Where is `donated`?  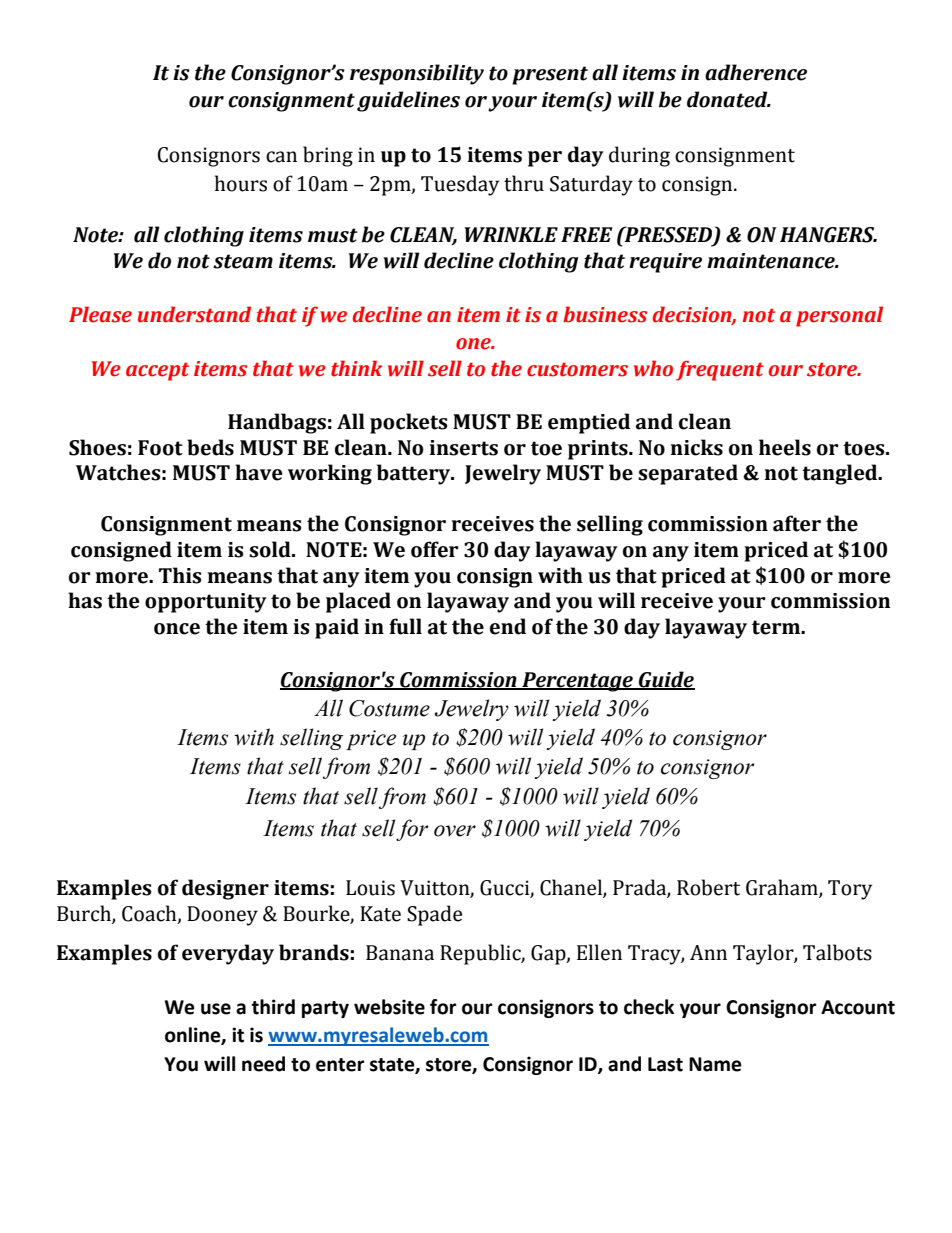 donated is located at coordinates (728, 99).
